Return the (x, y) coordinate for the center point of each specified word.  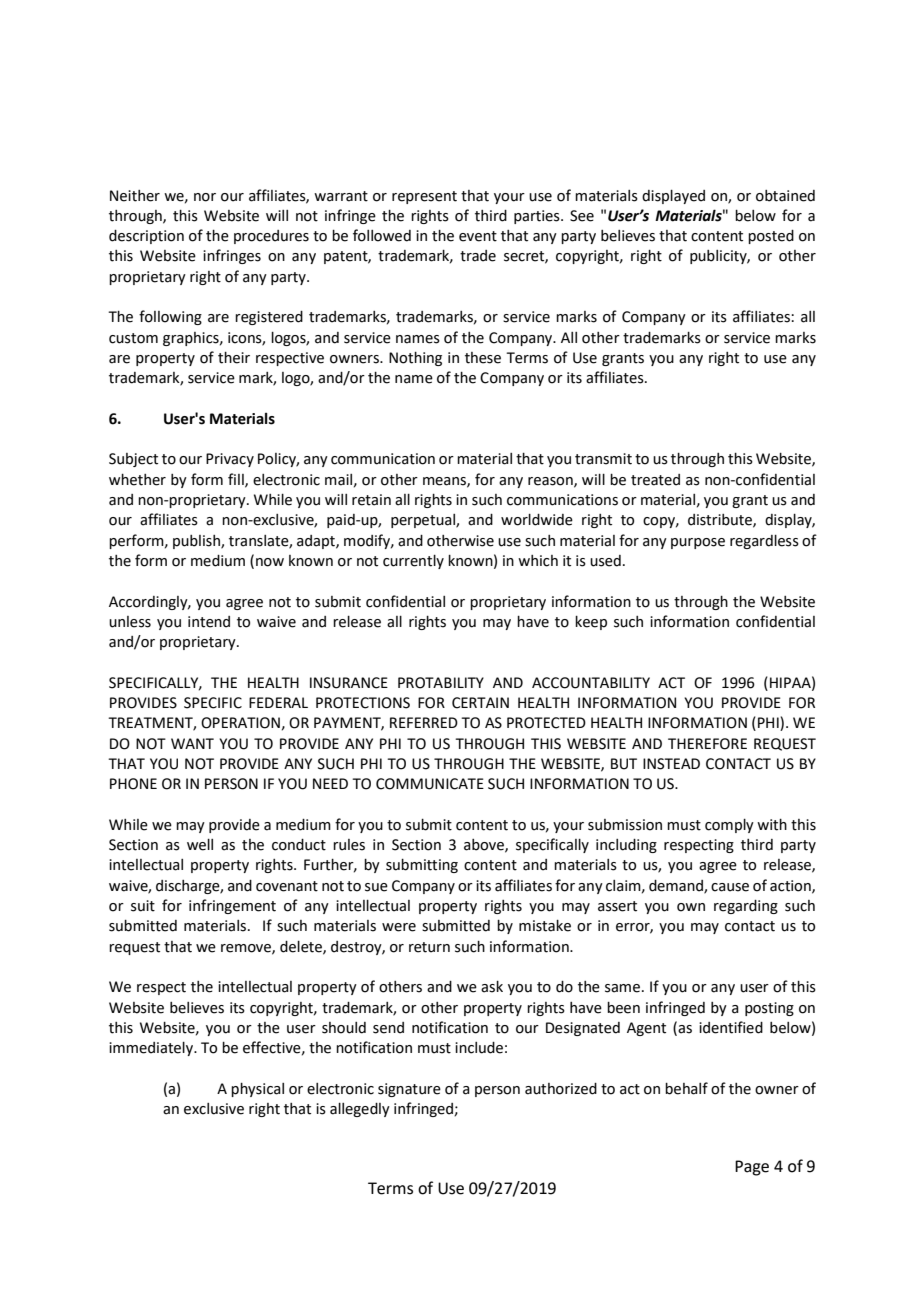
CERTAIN (480, 703)
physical (257, 1090)
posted (771, 237)
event (478, 236)
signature (409, 1090)
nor (205, 197)
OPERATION (240, 723)
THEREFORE (707, 744)
